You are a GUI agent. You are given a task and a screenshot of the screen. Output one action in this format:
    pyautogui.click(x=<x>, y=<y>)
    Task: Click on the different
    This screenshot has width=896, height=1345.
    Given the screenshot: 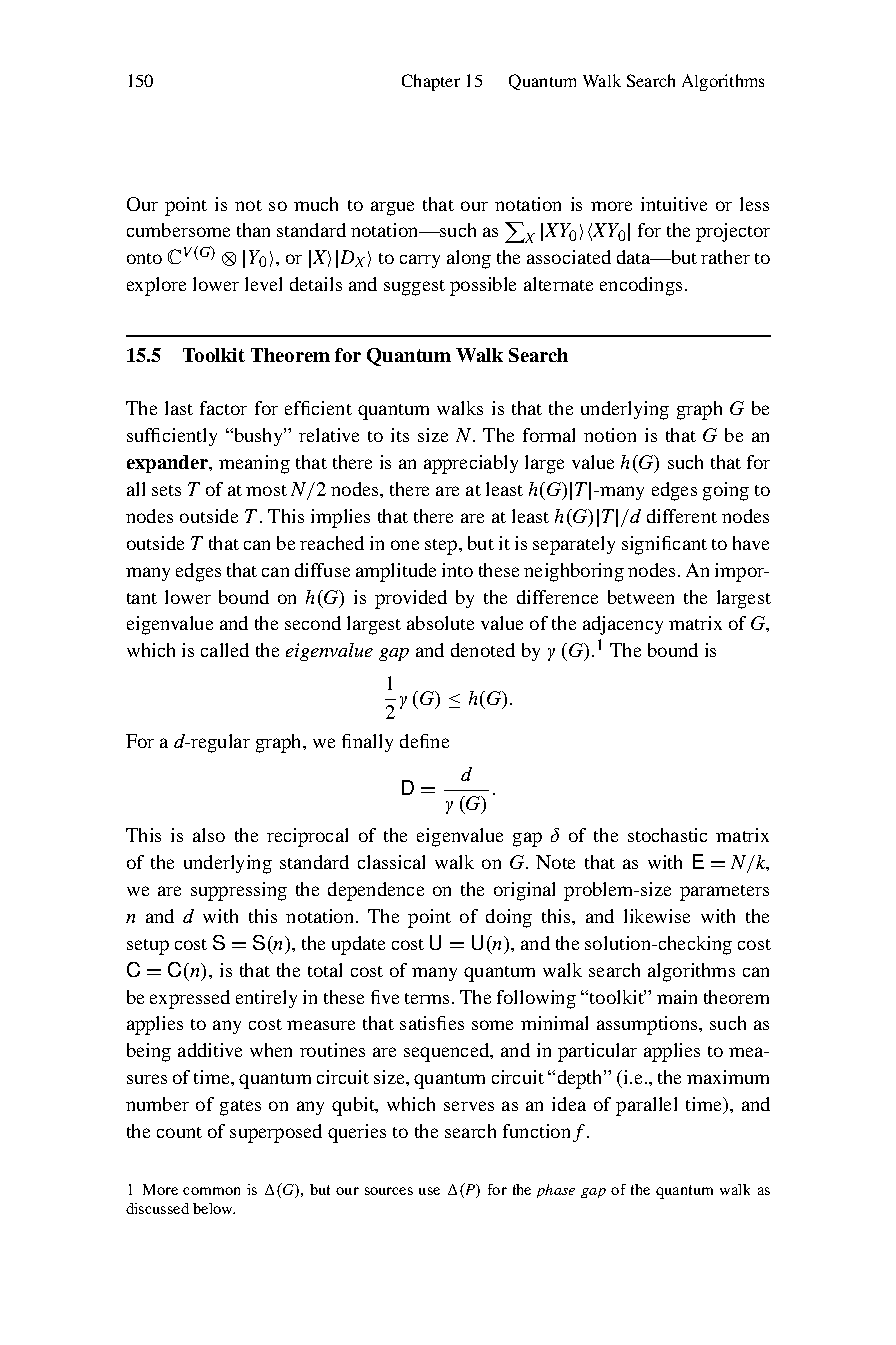 What is the action you would take?
    pyautogui.click(x=682, y=516)
